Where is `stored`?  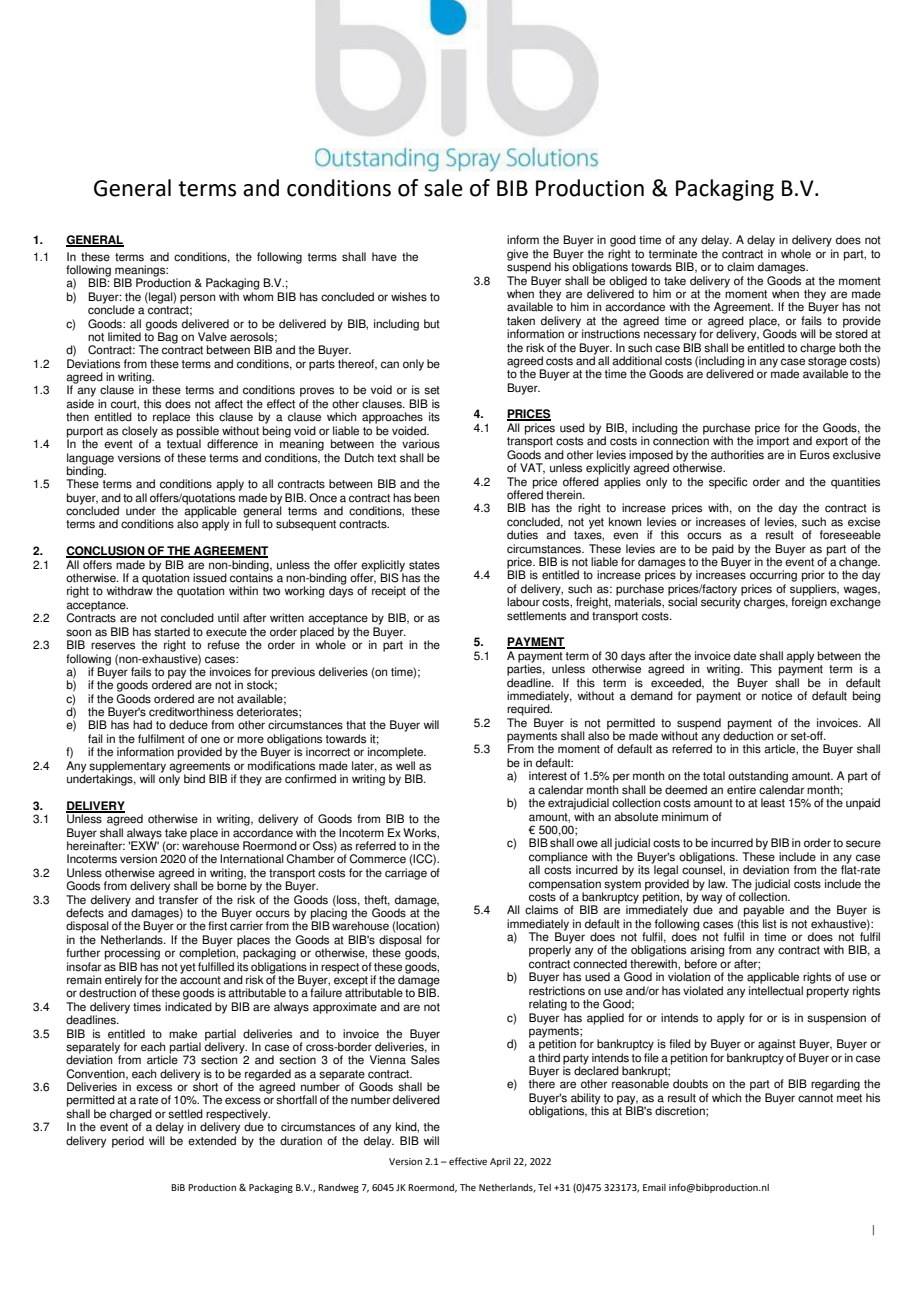 stored is located at coordinates (851, 333).
